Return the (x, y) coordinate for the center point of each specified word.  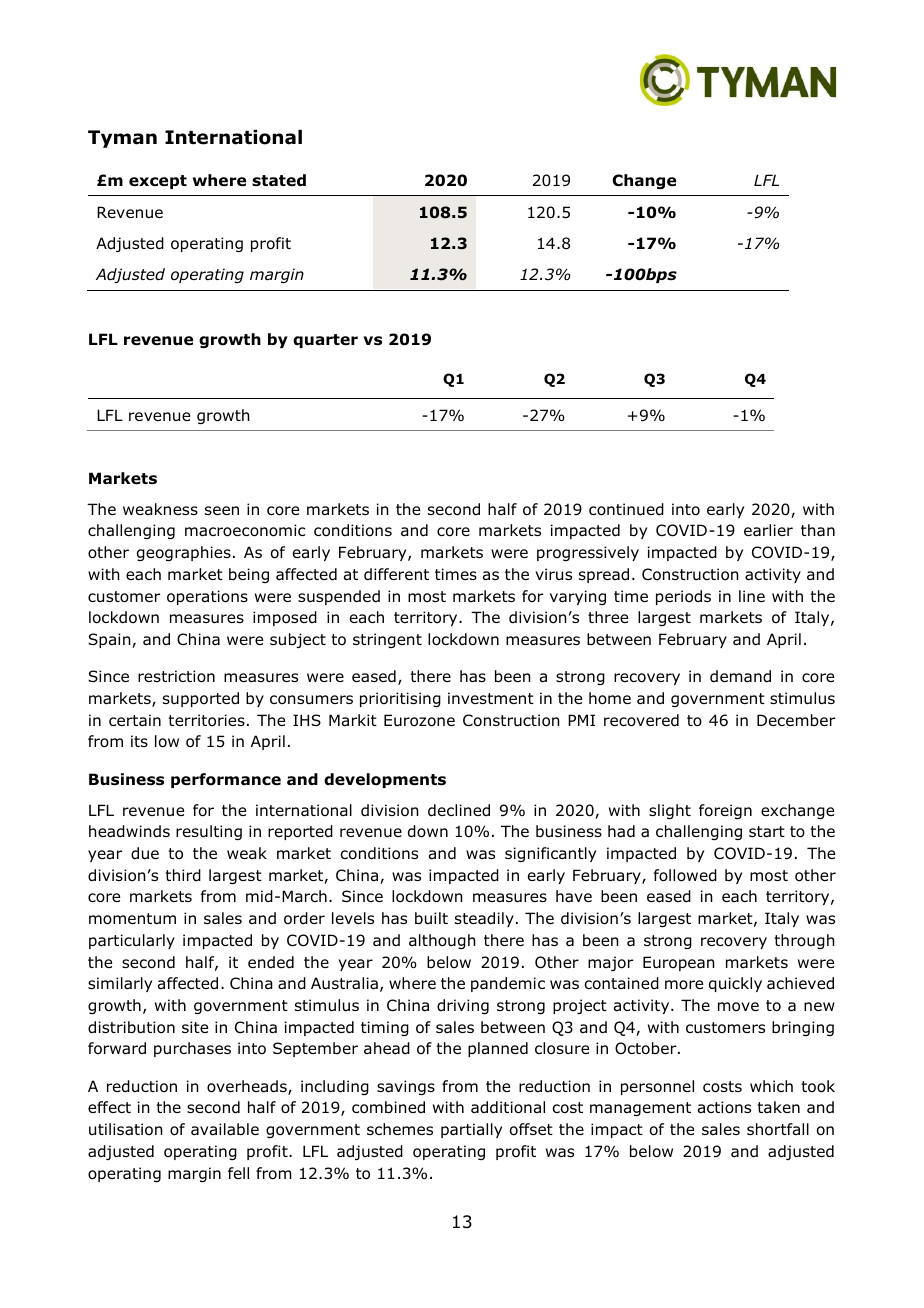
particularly (132, 941)
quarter (325, 341)
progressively (588, 553)
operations (207, 597)
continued (626, 509)
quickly (735, 984)
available (225, 1129)
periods (683, 597)
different (396, 574)
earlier (768, 530)
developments (385, 780)
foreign (725, 811)
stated (279, 180)
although (442, 941)
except (158, 182)
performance (226, 780)
